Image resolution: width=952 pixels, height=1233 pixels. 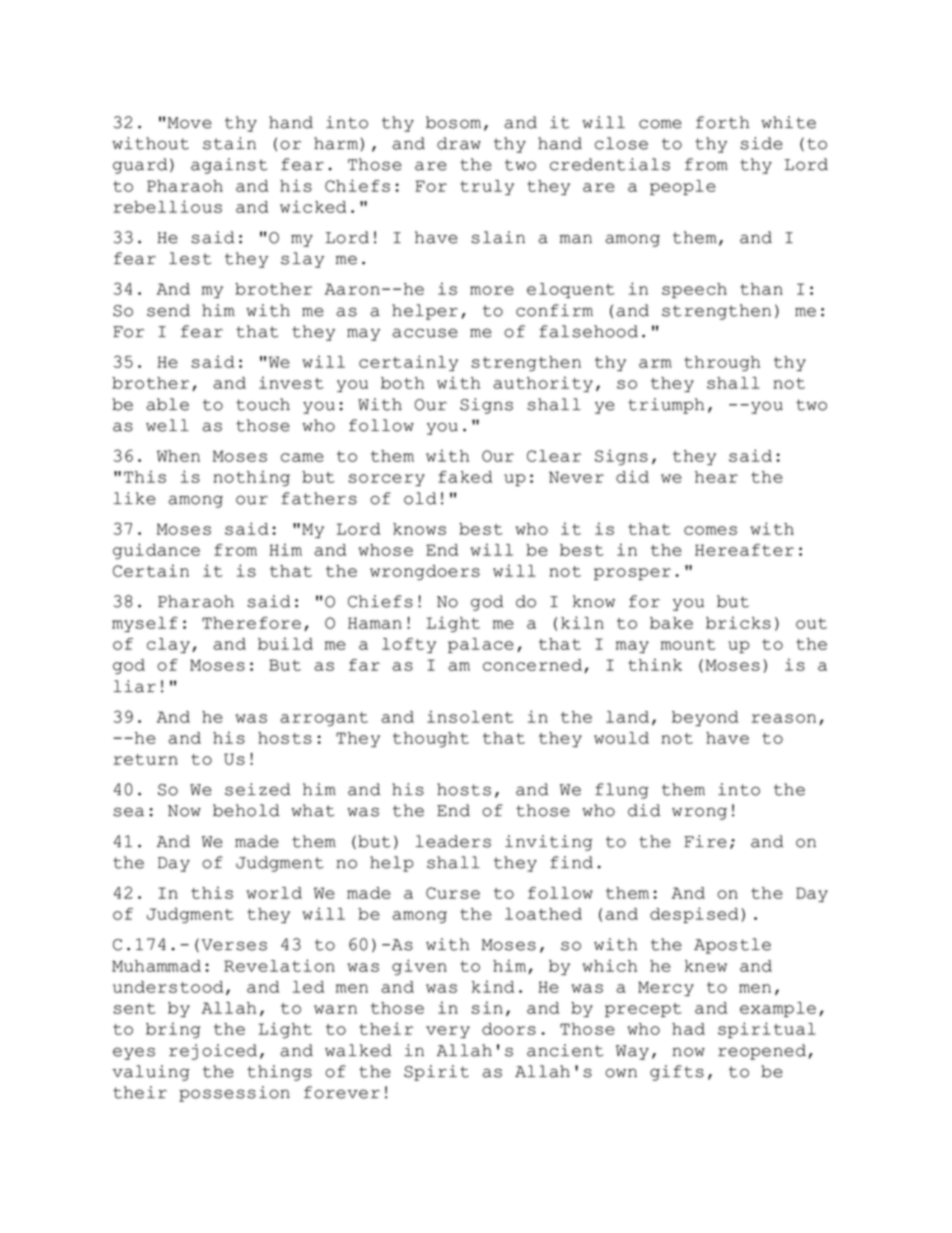 What do you see at coordinates (213, 1052) in the screenshot?
I see `rejoiced` at bounding box center [213, 1052].
